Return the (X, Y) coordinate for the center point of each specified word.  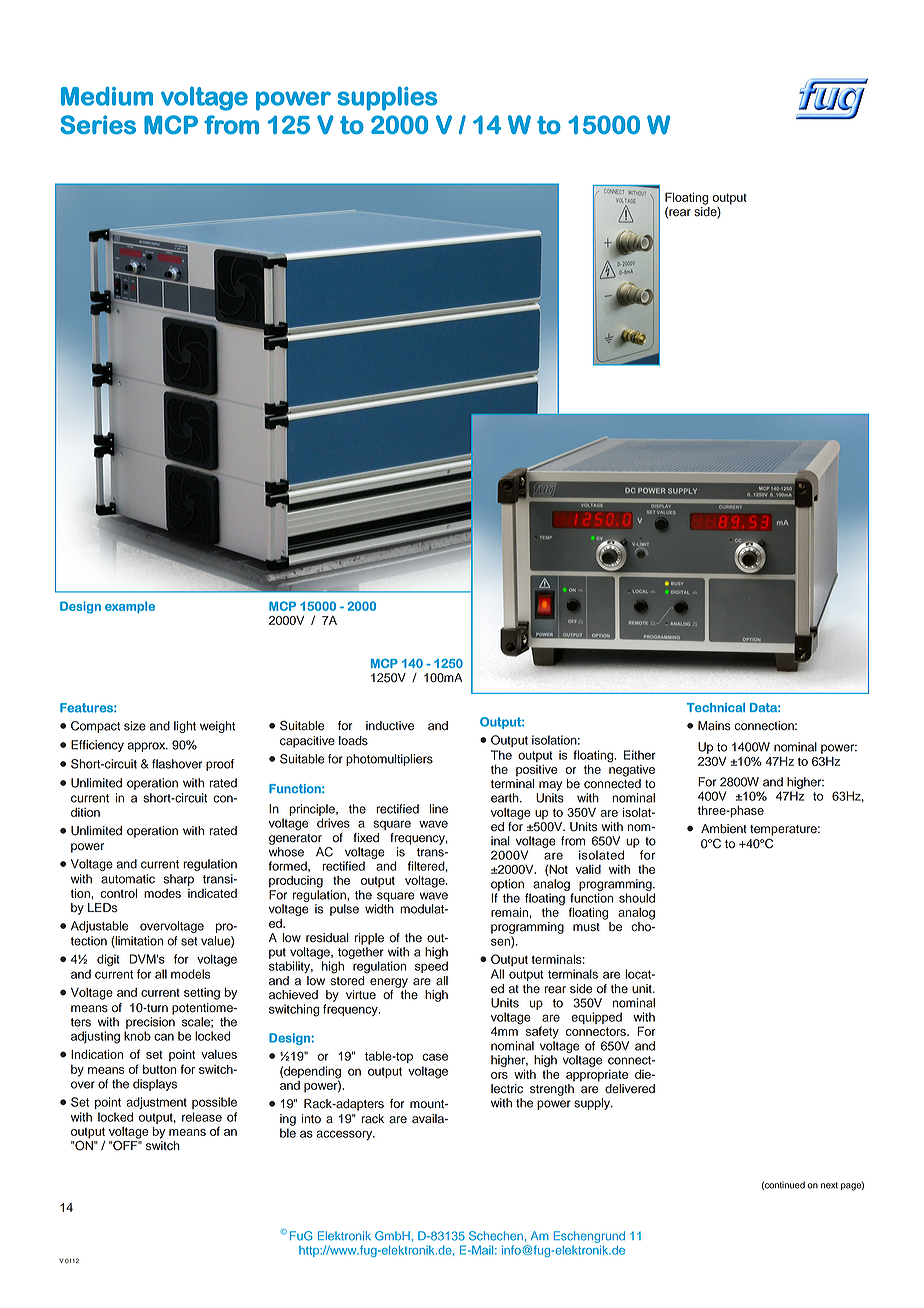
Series (98, 124)
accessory (345, 1135)
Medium (107, 96)
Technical (716, 707)
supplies (387, 98)
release (202, 1117)
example (130, 607)
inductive (390, 726)
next (829, 1185)
